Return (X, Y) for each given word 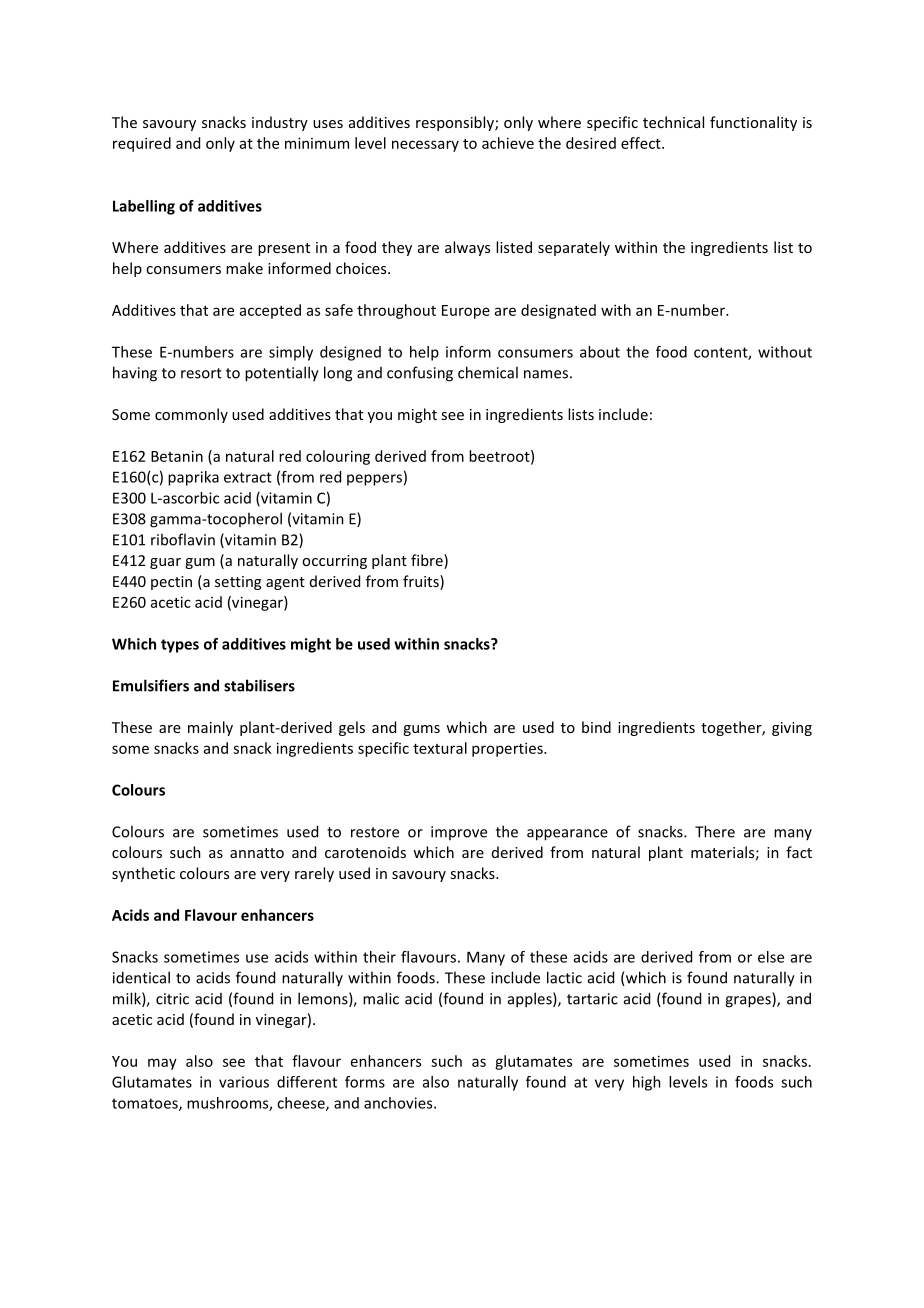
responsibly (456, 123)
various (244, 1082)
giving (792, 729)
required (142, 144)
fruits (422, 582)
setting (238, 583)
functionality (753, 123)
